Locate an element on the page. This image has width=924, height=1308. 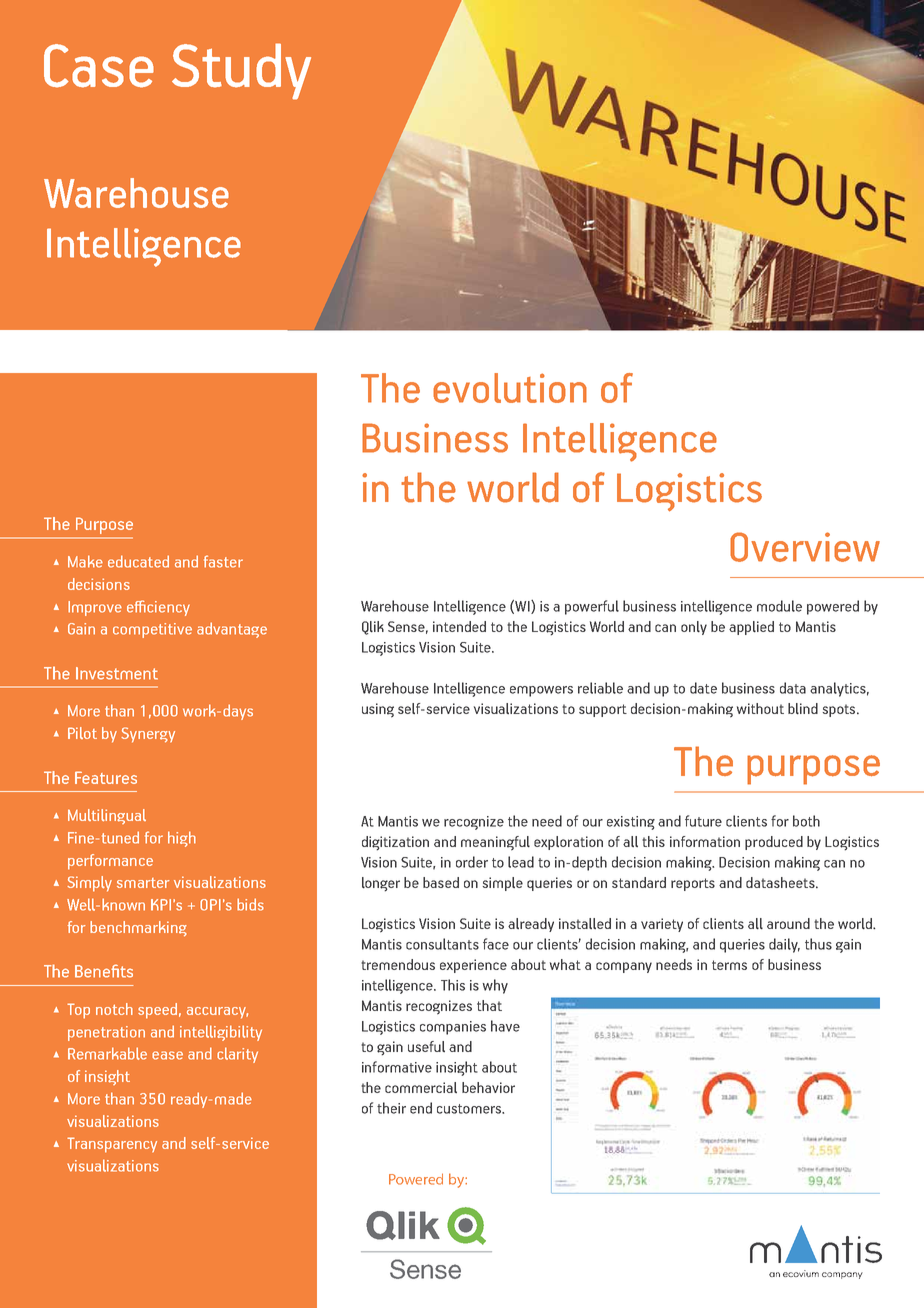
Study is located at coordinates (241, 71).
